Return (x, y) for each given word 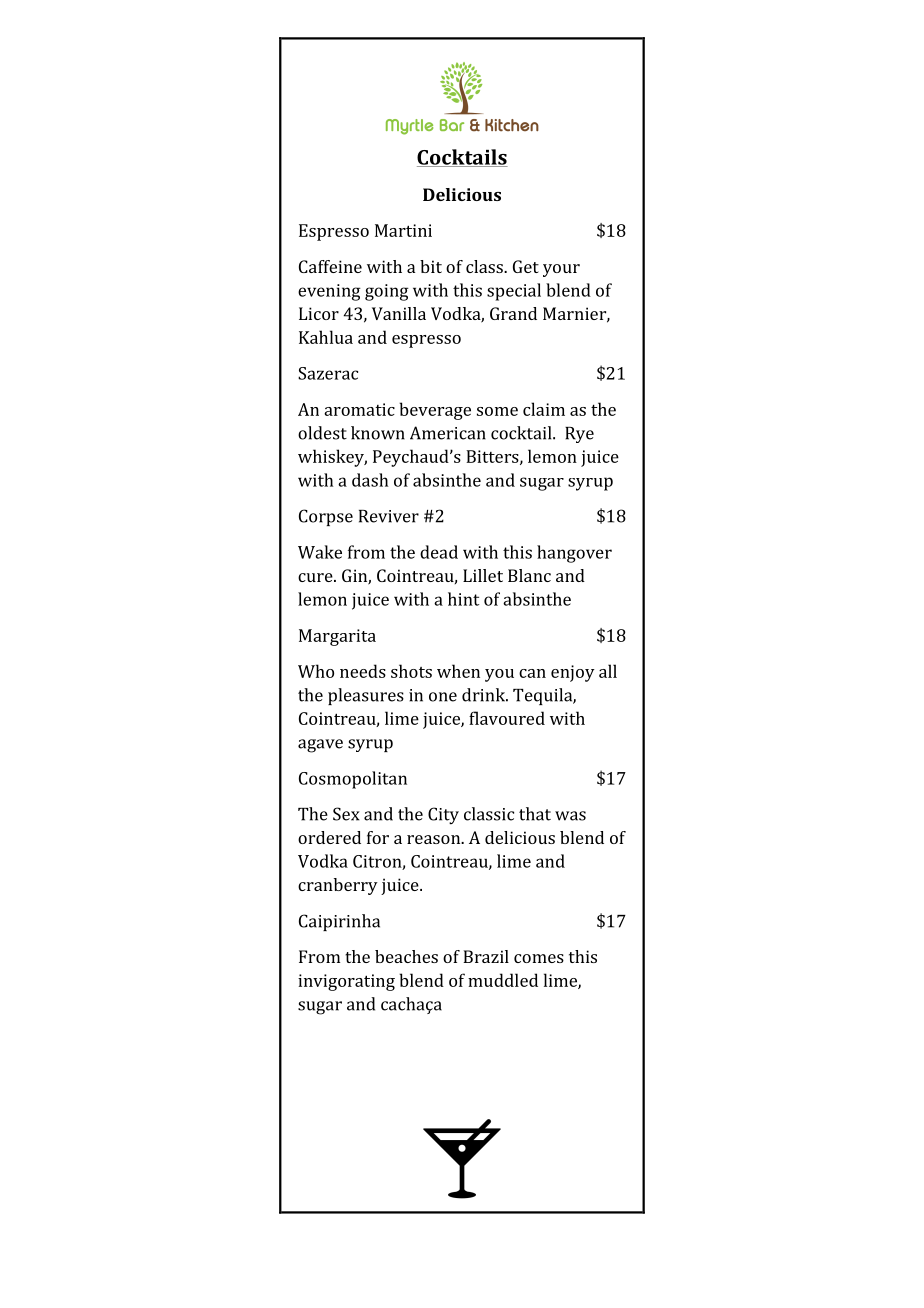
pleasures (366, 696)
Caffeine (330, 266)
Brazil (486, 956)
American (448, 433)
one (443, 697)
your (561, 270)
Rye (579, 435)
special (514, 292)
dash (370, 480)
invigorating (346, 982)
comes (539, 958)
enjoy (573, 673)
